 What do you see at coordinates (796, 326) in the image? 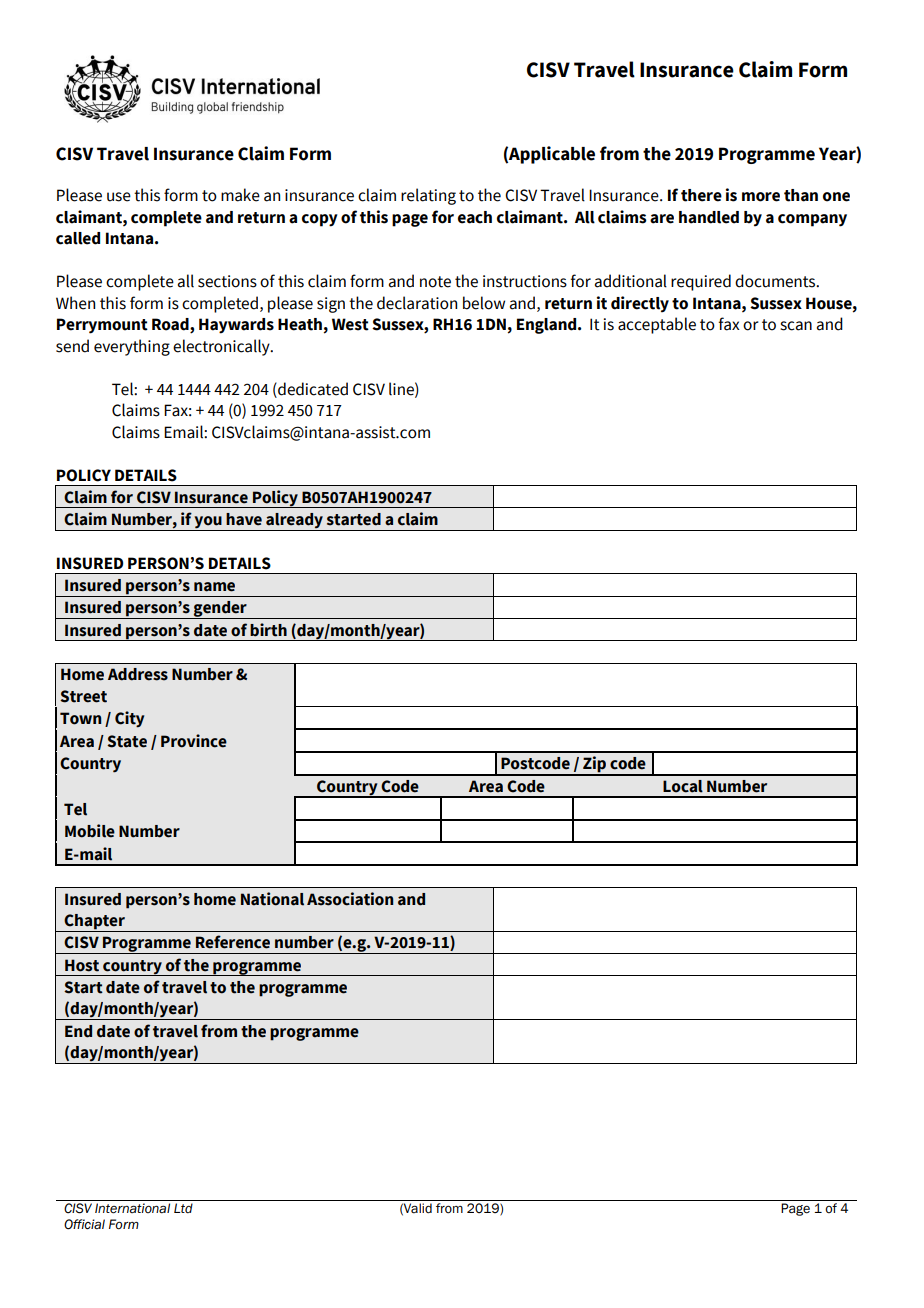
I see `scan` at bounding box center [796, 326].
